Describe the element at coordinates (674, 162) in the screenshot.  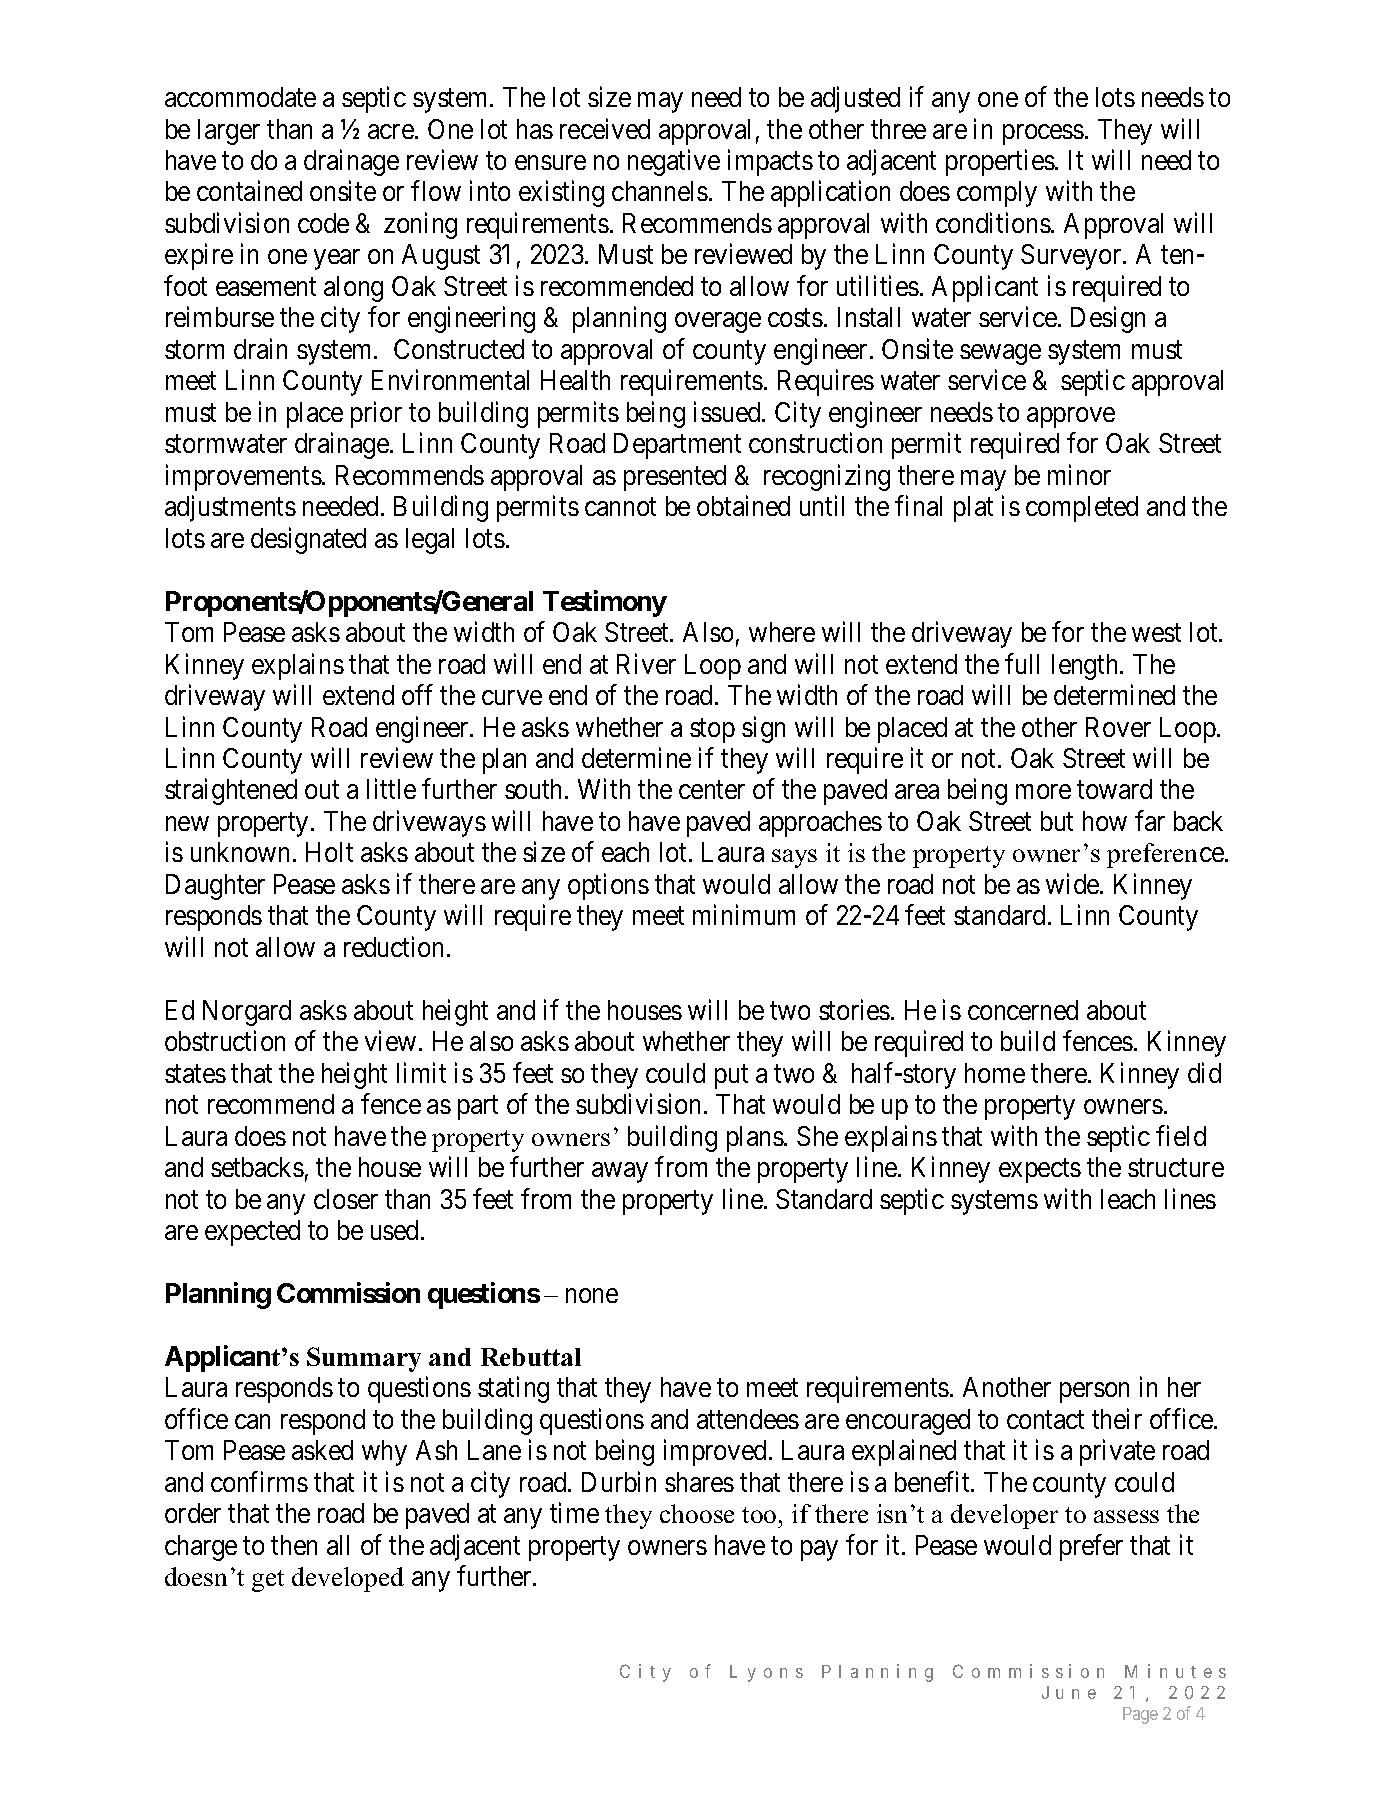
I see `negative` at that location.
